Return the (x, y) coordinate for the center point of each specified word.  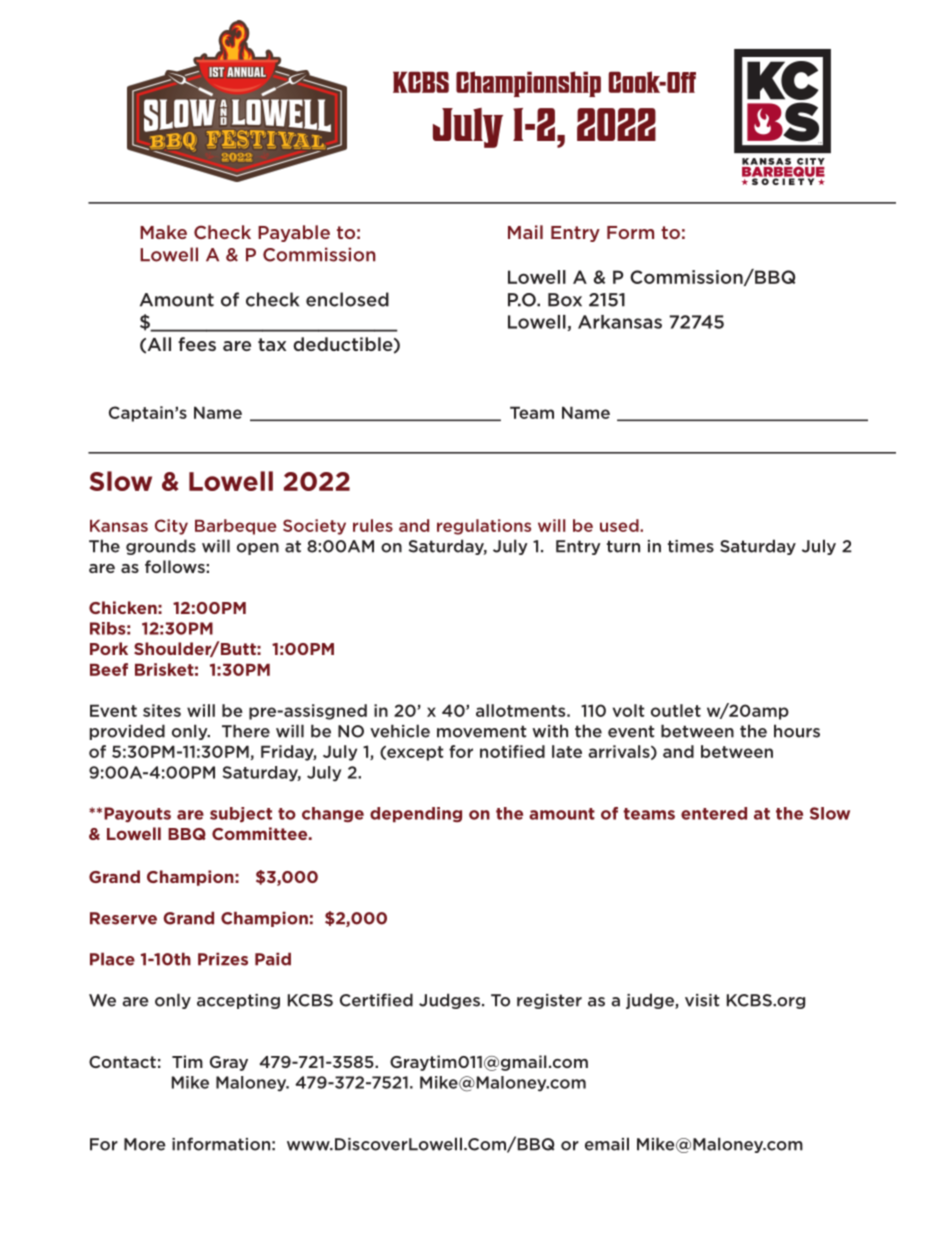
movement (482, 731)
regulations (484, 527)
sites (162, 710)
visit (702, 1000)
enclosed (347, 299)
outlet (676, 710)
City (171, 527)
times (691, 546)
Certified (376, 1000)
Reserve (123, 918)
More (145, 1144)
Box (565, 300)
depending (416, 814)
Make (163, 232)
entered (714, 813)
